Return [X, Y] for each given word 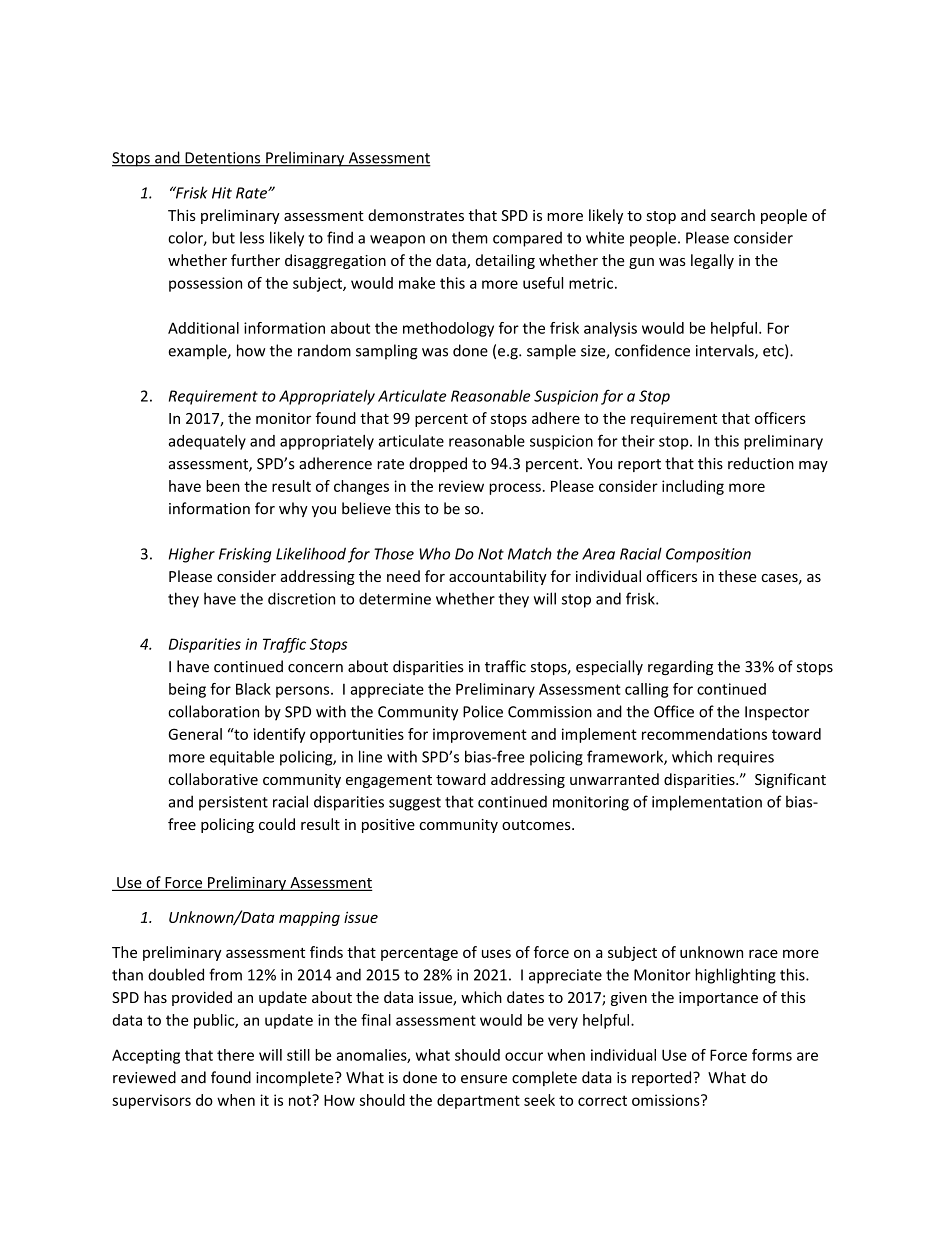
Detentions [223, 159]
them [470, 237]
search [733, 215]
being [187, 690]
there [235, 1055]
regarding [680, 667]
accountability [498, 577]
